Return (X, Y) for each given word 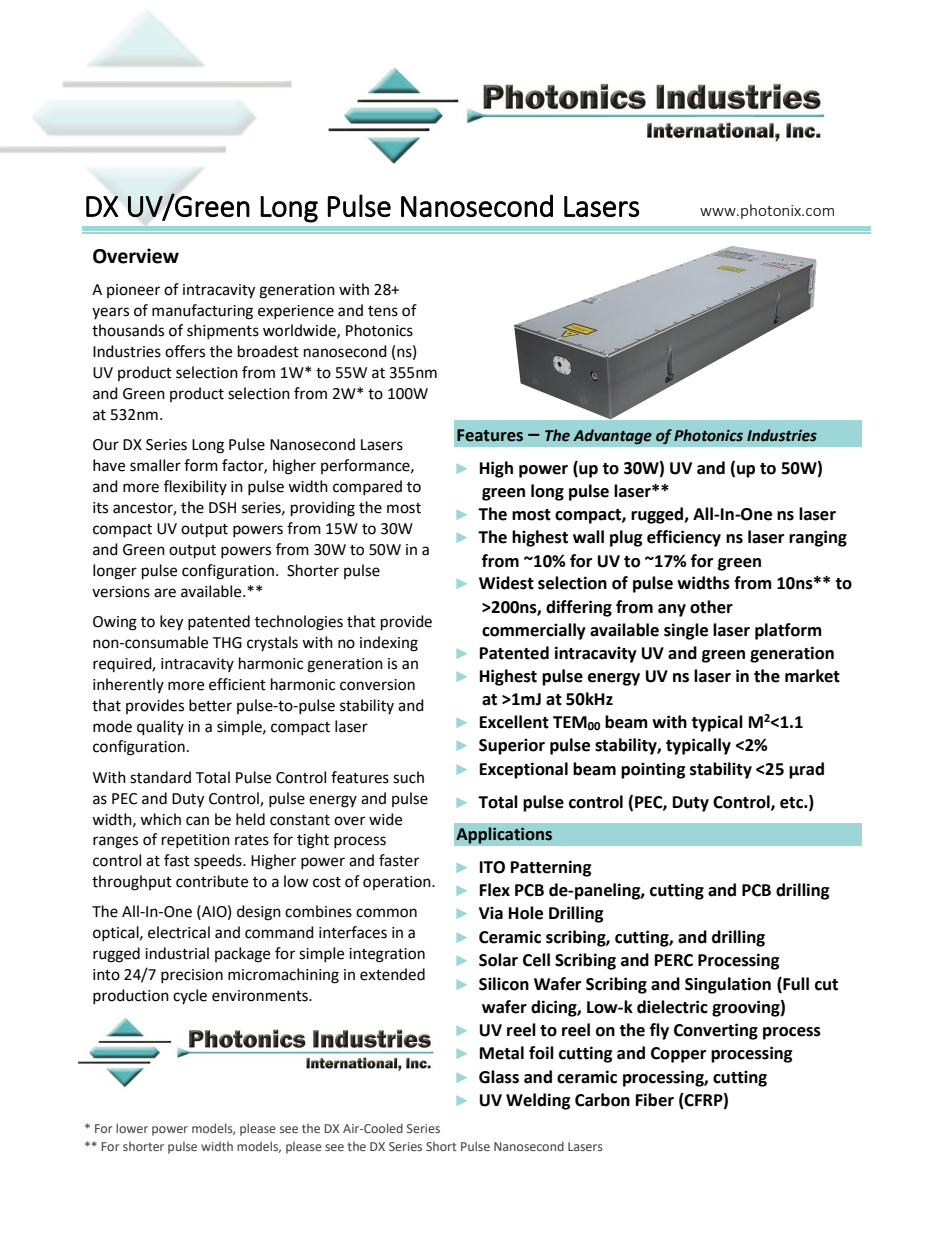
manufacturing (202, 312)
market (812, 676)
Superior (512, 746)
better (210, 705)
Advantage (612, 436)
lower (132, 1128)
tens (383, 311)
